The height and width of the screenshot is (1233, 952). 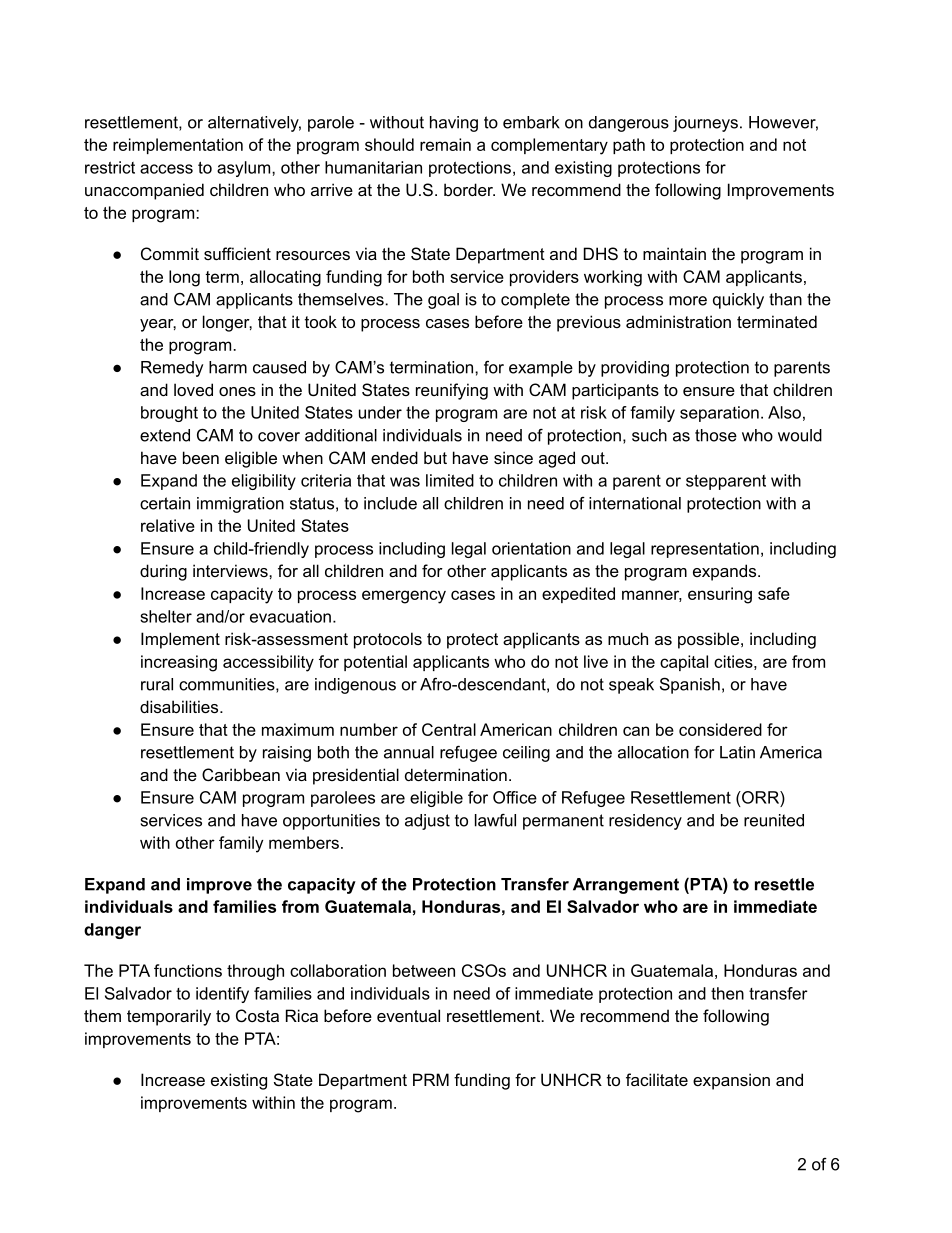 I want to click on temporarily, so click(x=169, y=1017).
